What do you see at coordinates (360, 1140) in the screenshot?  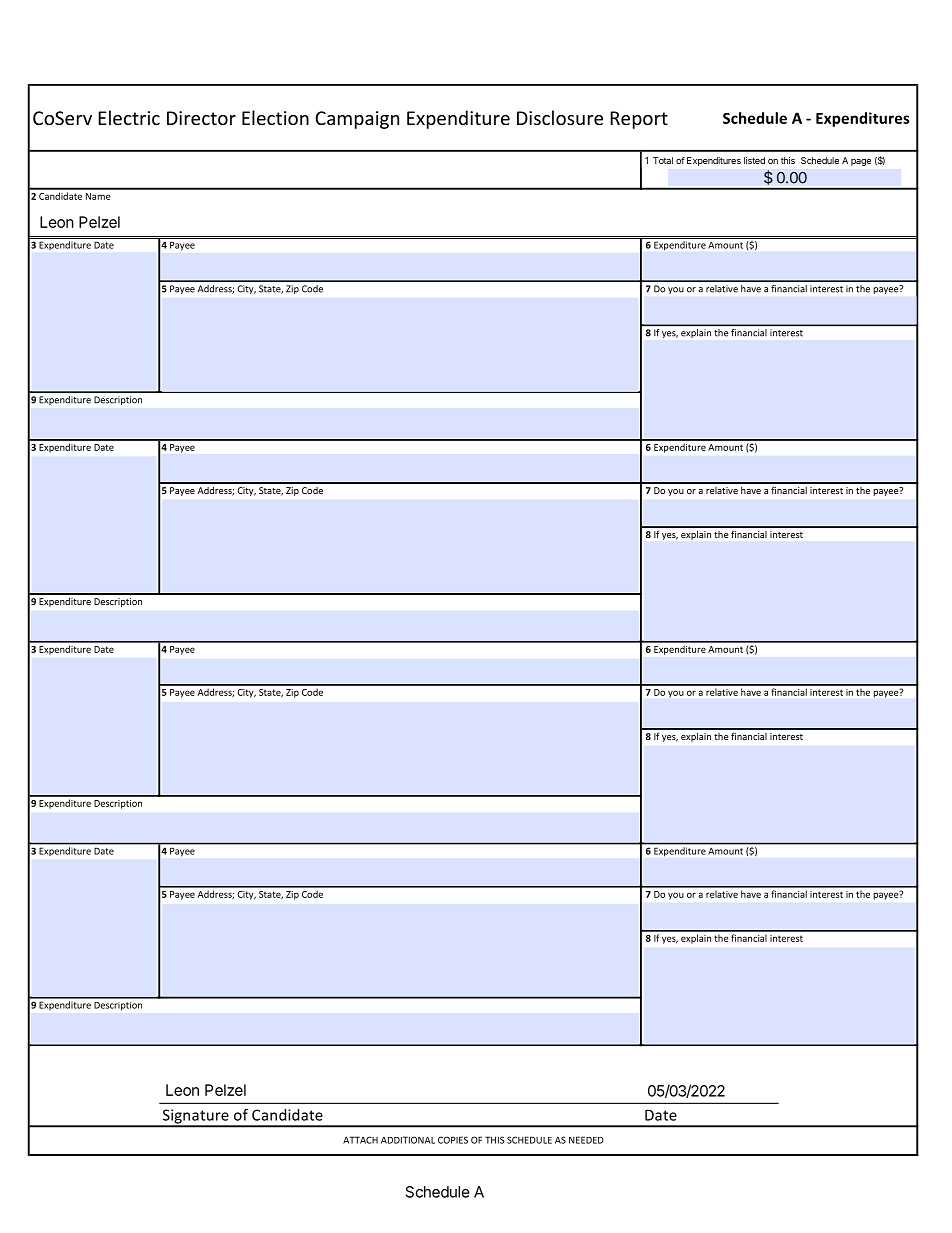 I see `ATTACH` at bounding box center [360, 1140].
